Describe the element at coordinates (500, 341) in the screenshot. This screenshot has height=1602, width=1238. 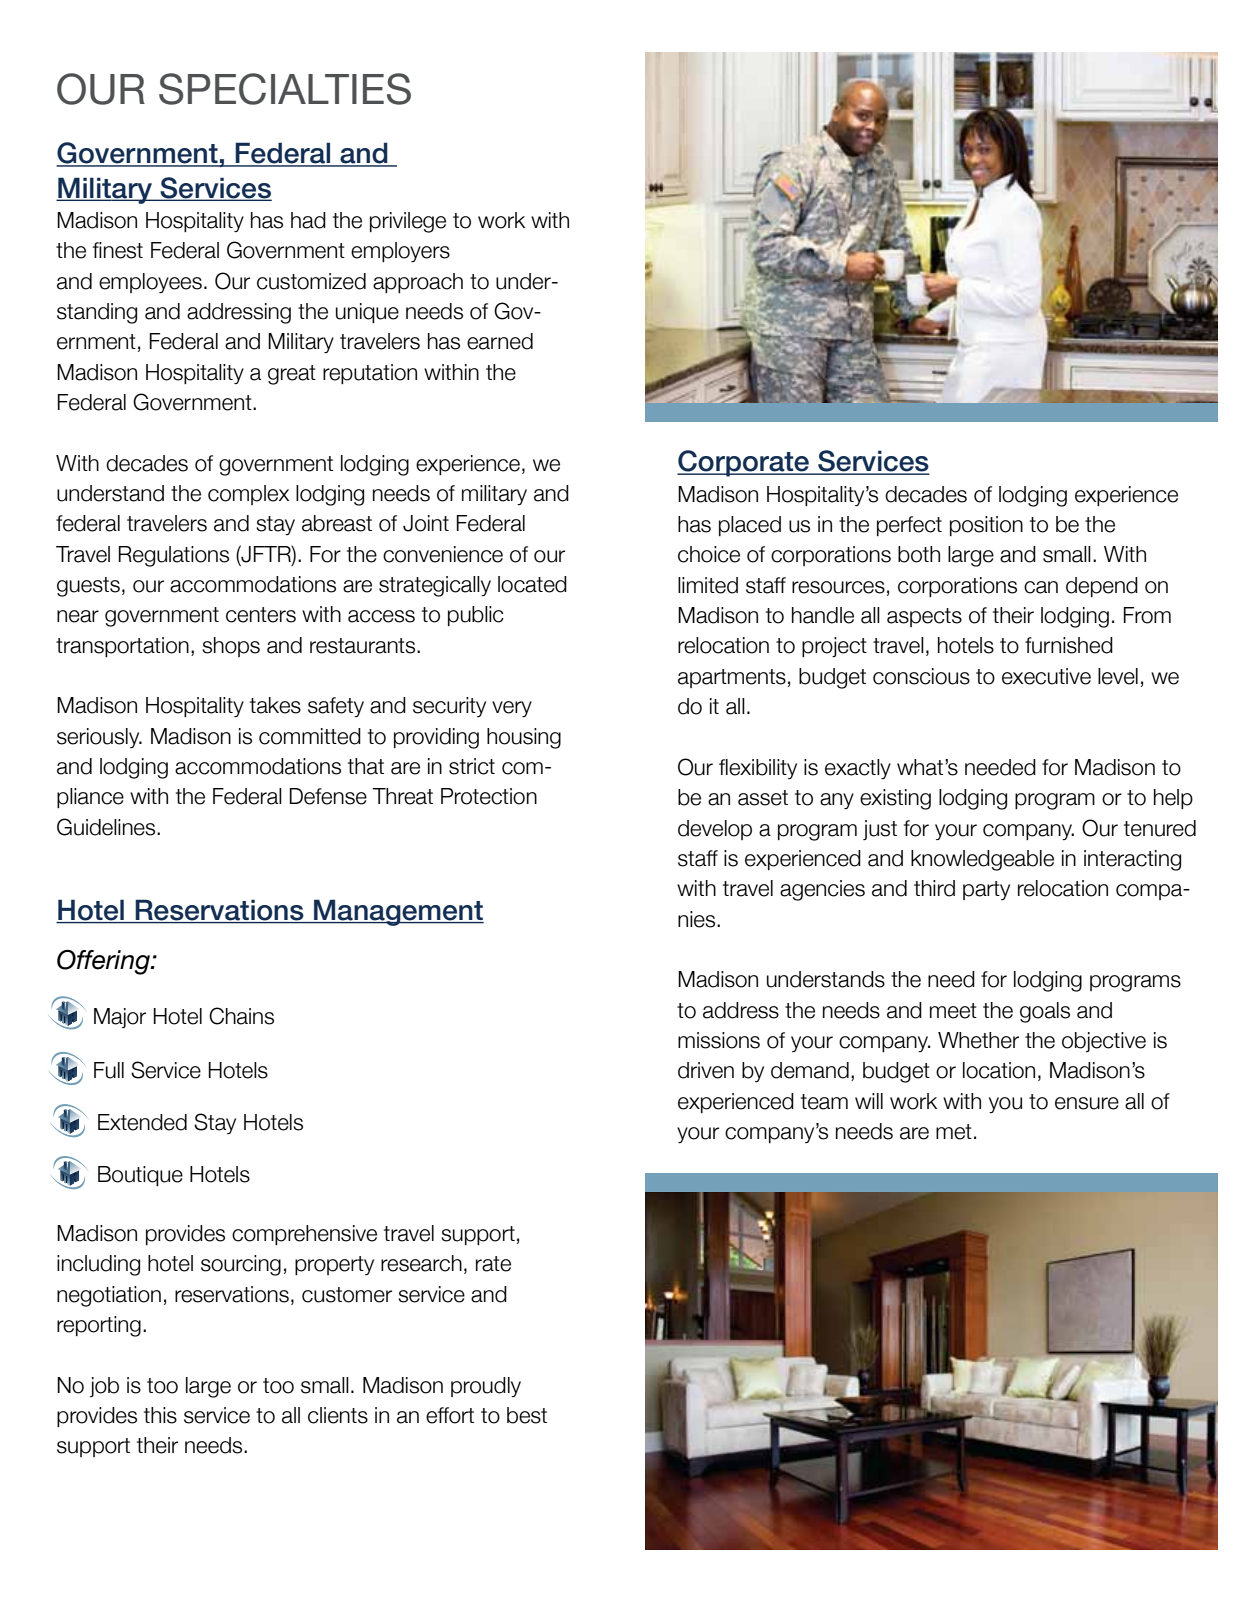
I see `earned` at that location.
